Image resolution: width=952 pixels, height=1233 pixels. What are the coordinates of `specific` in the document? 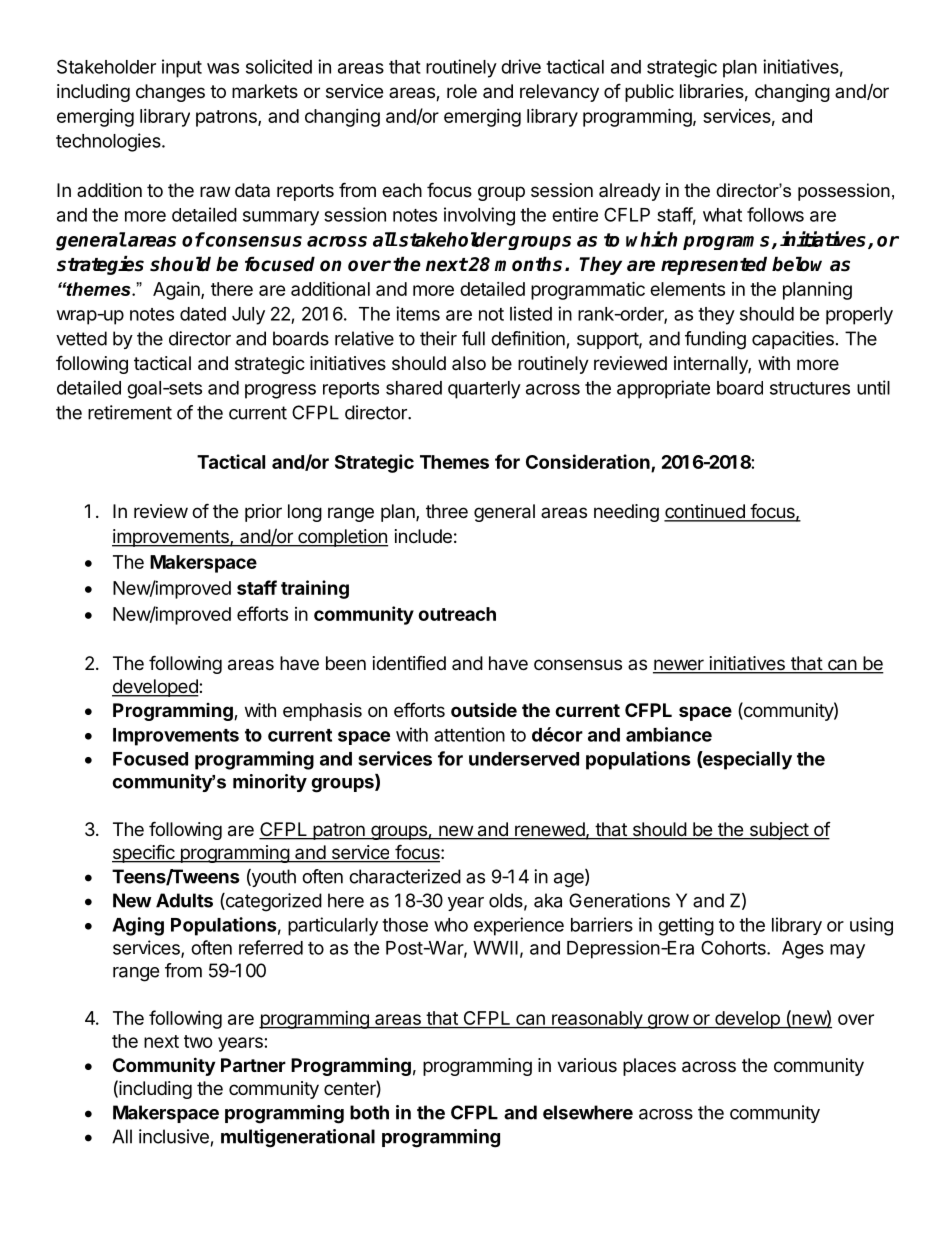 It's located at (144, 853).
